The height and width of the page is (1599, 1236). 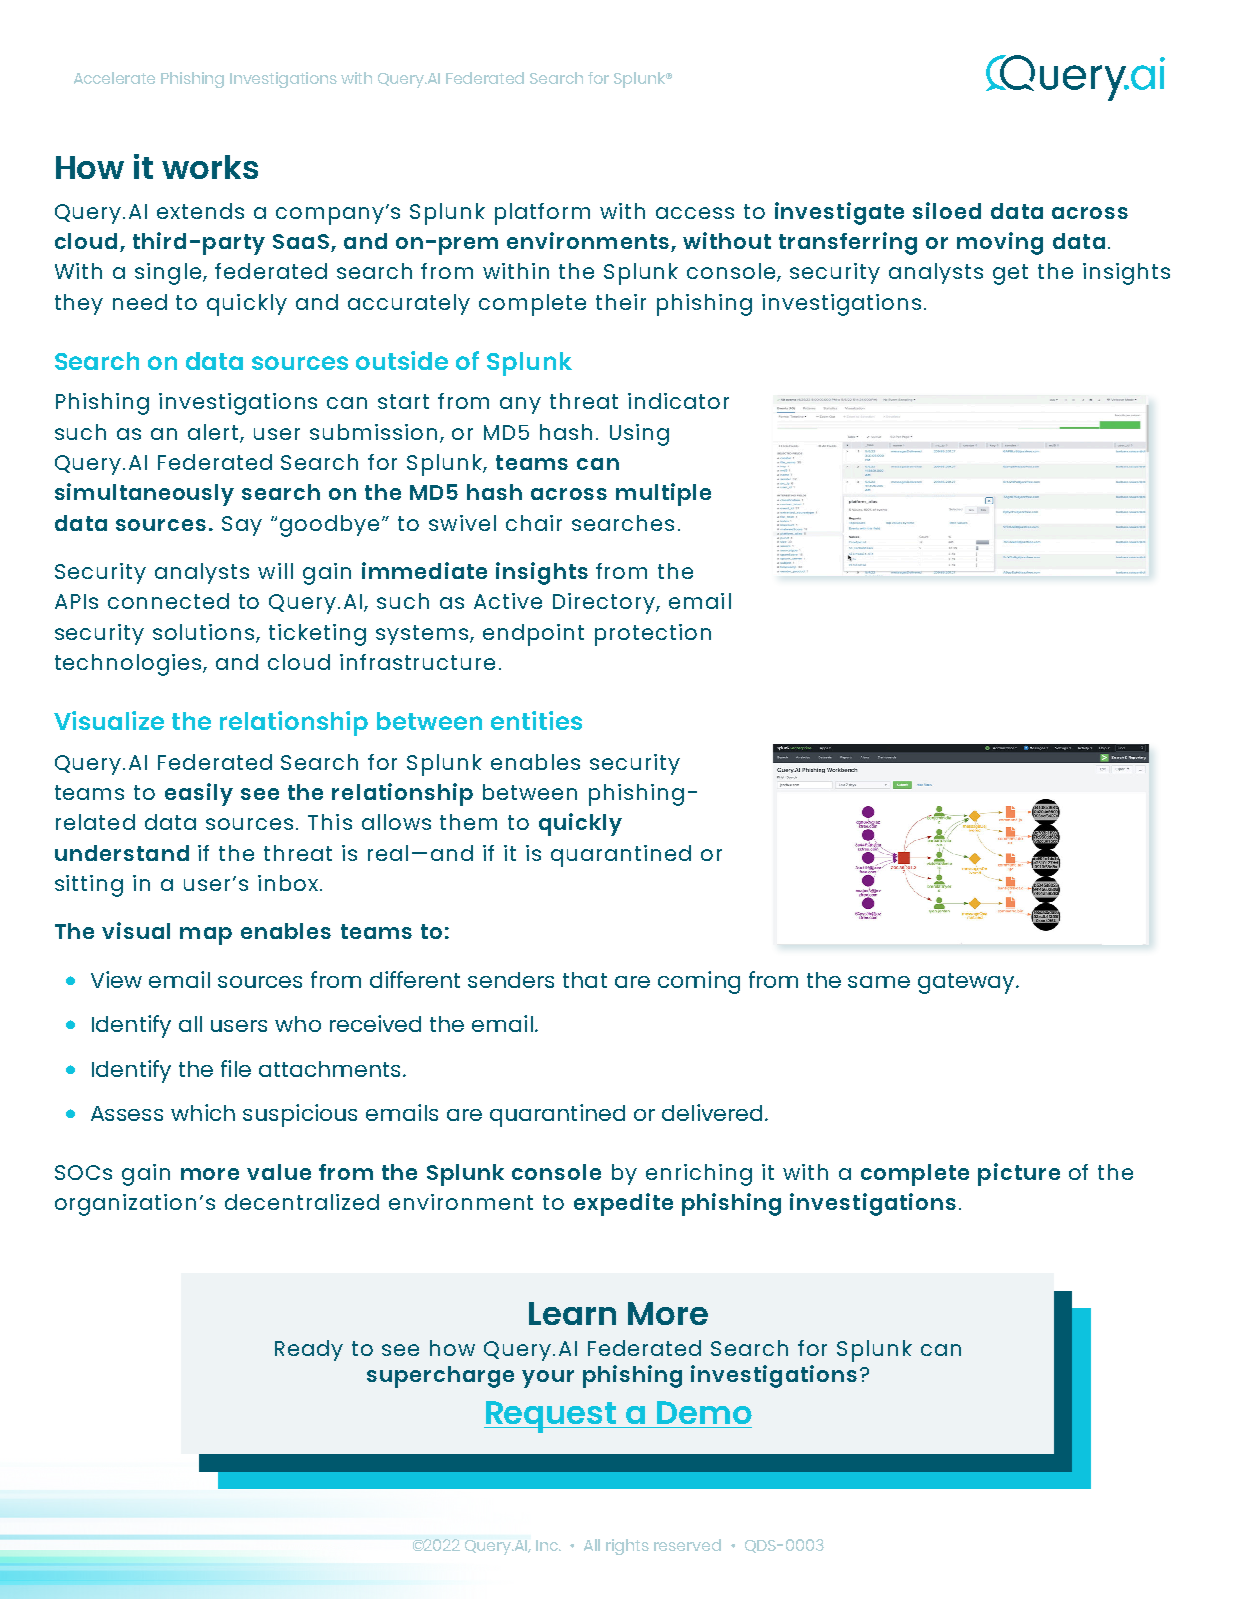 What do you see at coordinates (947, 210) in the page?
I see `siloed` at bounding box center [947, 210].
